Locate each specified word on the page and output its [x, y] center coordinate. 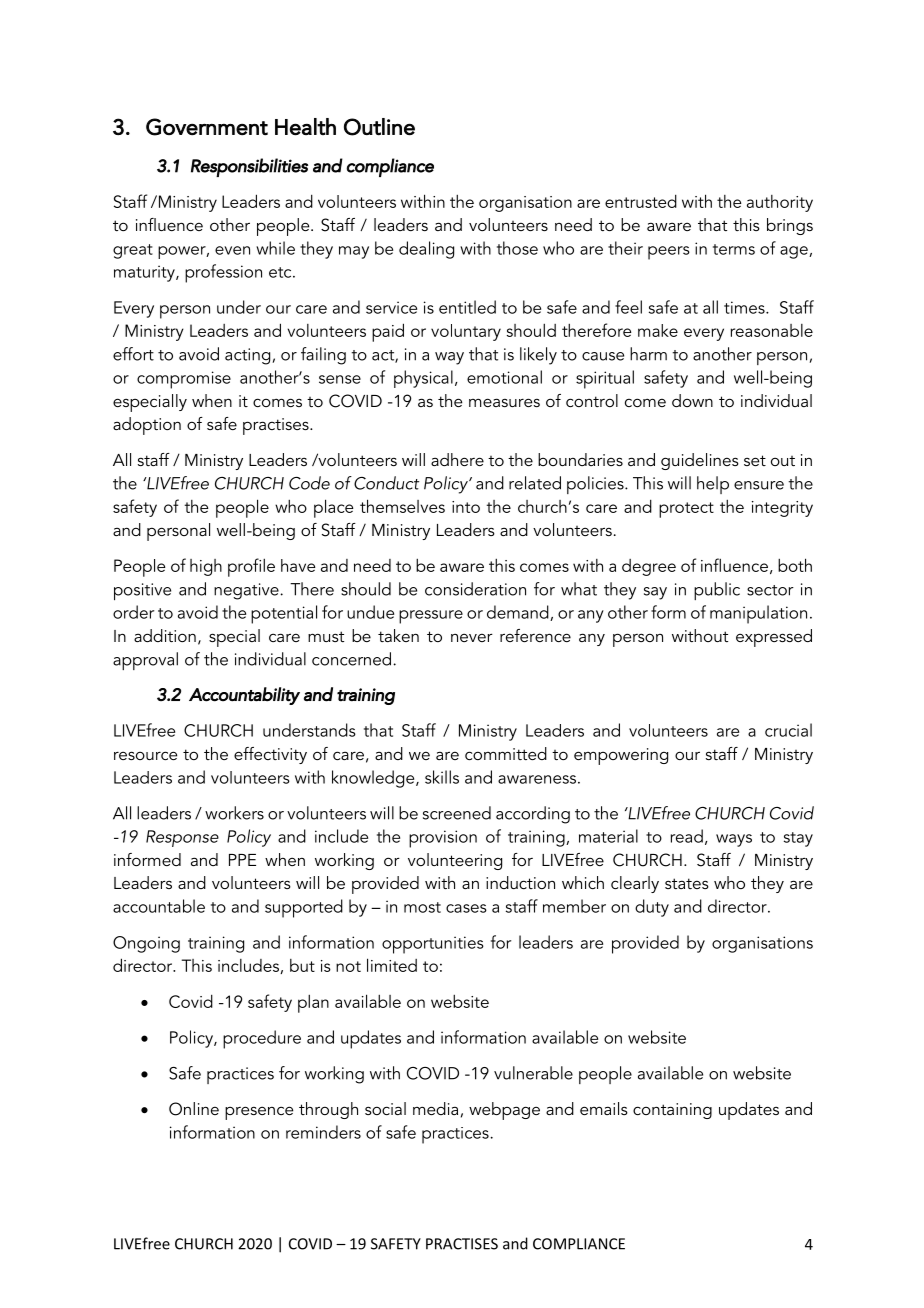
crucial [788, 730]
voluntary [466, 332]
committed [506, 753]
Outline [379, 127]
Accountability [244, 696]
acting [249, 356]
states [687, 883]
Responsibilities [249, 167]
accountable [159, 906]
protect [686, 510]
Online [194, 1109]
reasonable [771, 330]
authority [780, 203]
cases [466, 908]
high [206, 567]
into [466, 507]
